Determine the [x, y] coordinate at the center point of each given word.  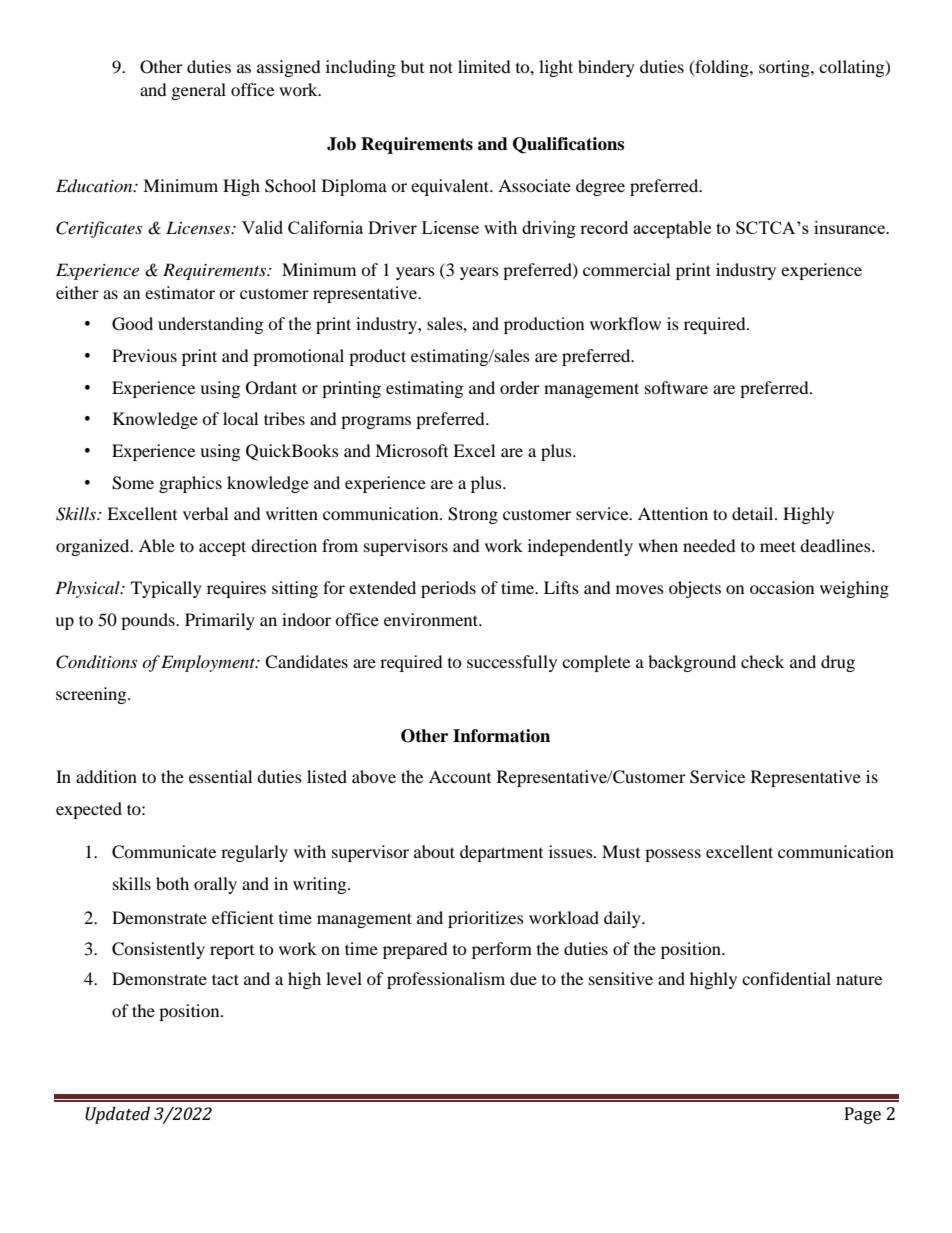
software [676, 387]
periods [448, 589]
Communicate [164, 852]
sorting [785, 68]
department [501, 853]
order [520, 387]
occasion [782, 587]
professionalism [446, 980]
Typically [166, 589]
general [199, 91]
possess [673, 855]
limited [484, 66]
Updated [117, 1115]
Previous [144, 355]
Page [863, 1115]
